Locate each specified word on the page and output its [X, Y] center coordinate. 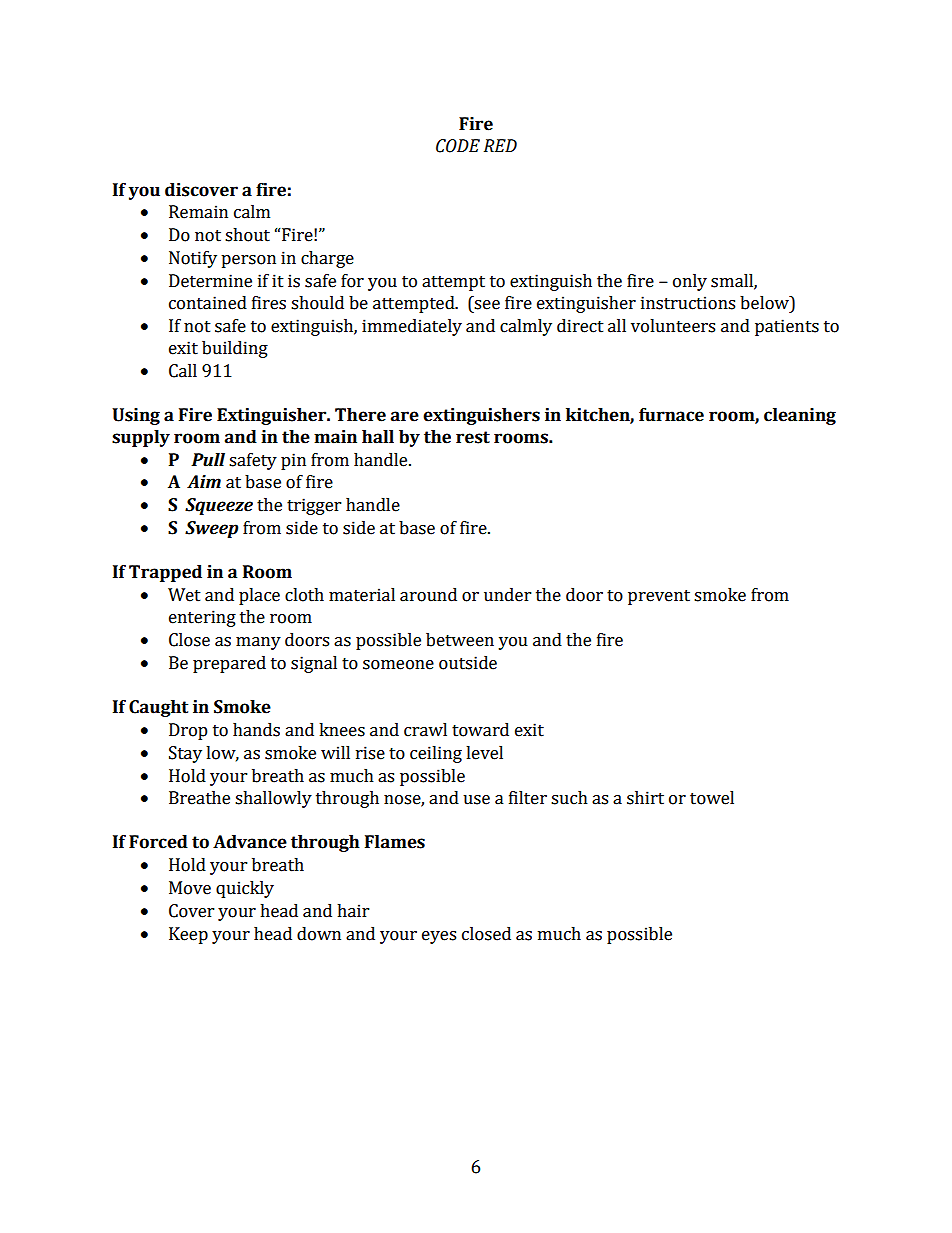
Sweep [211, 529]
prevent [659, 597]
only [690, 282]
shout [247, 235]
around [428, 595]
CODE [458, 146]
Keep [188, 935]
